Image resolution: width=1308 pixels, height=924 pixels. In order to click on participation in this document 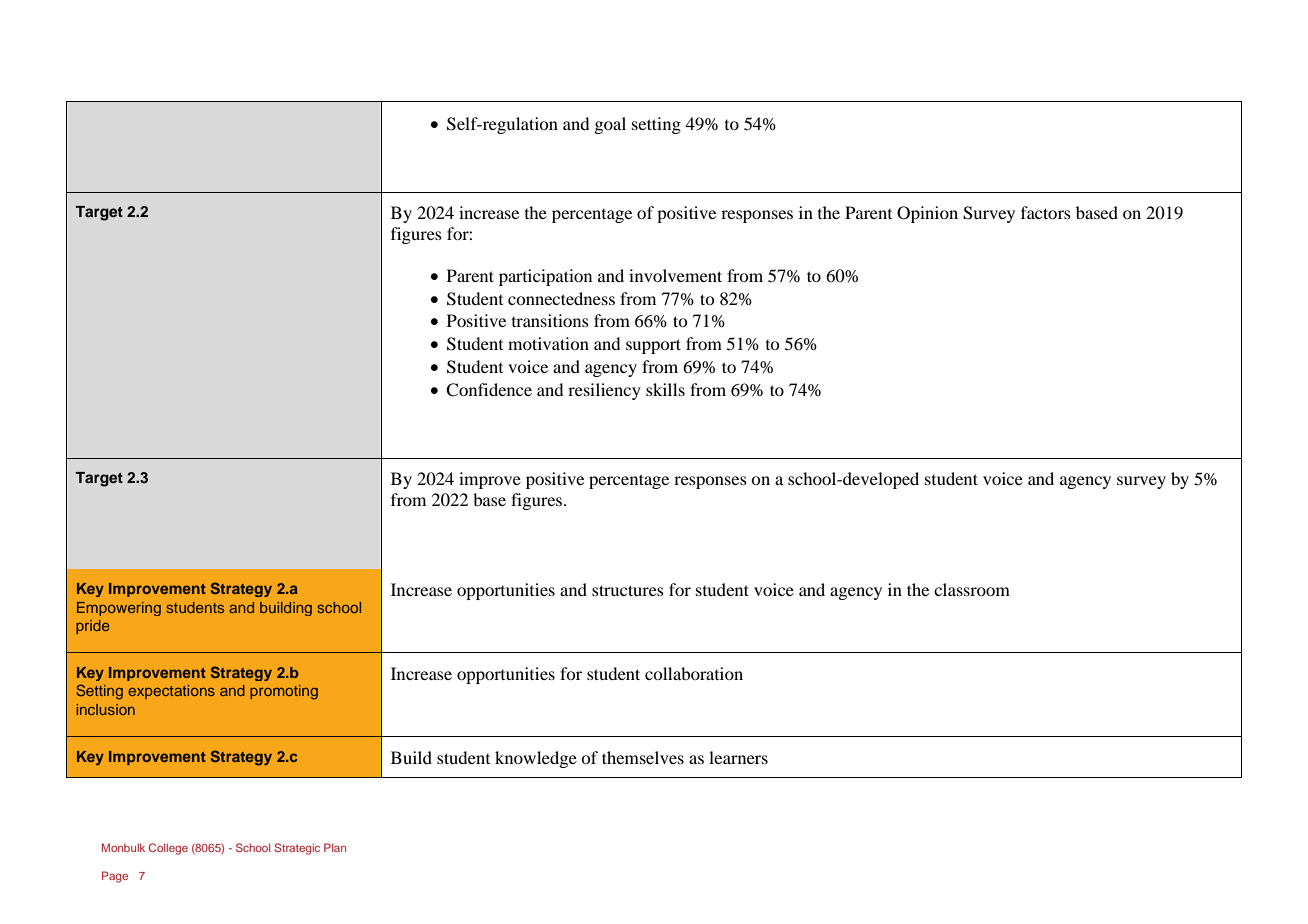, I will do `click(545, 277)`.
